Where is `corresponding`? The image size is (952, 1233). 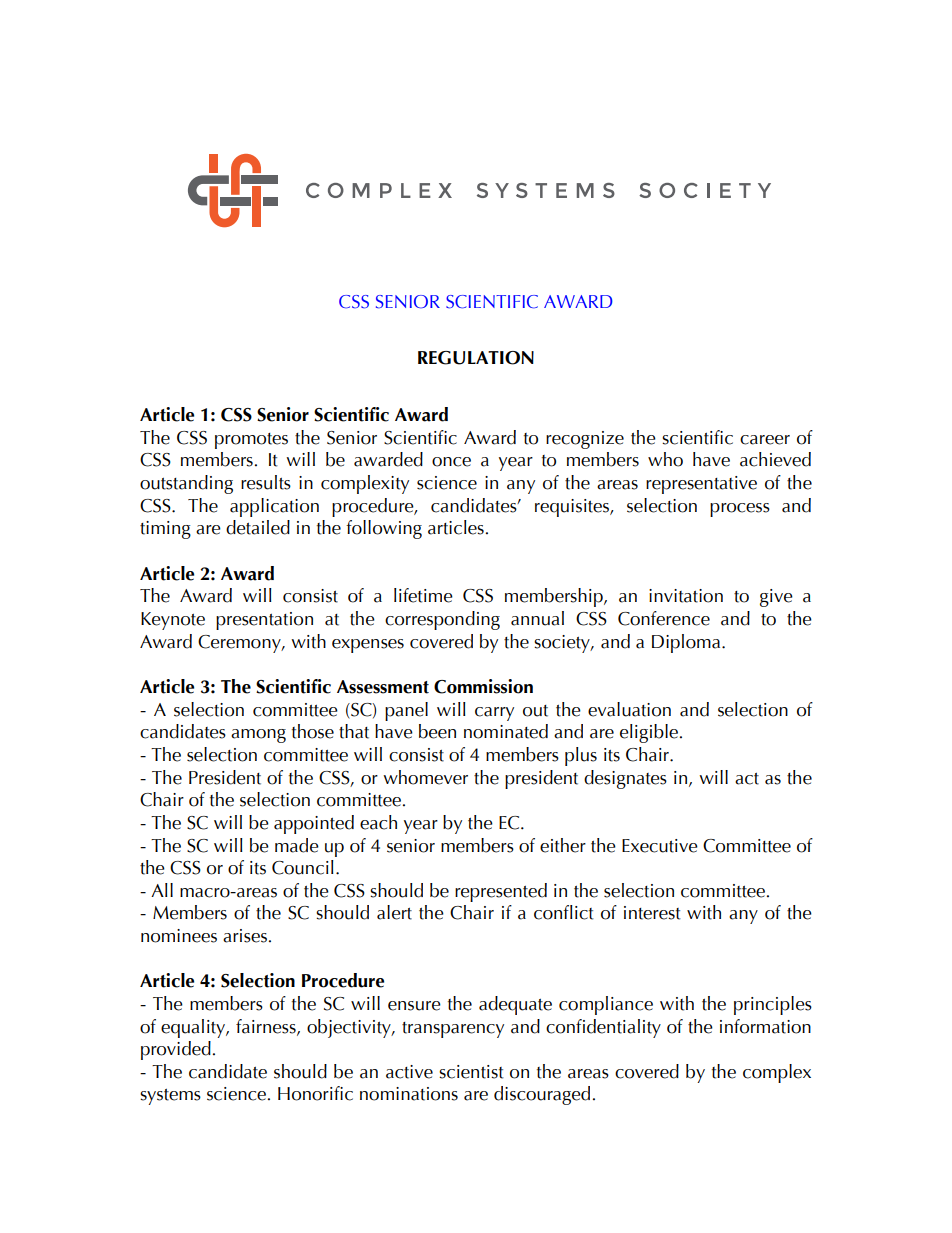
corresponding is located at coordinates (442, 620).
